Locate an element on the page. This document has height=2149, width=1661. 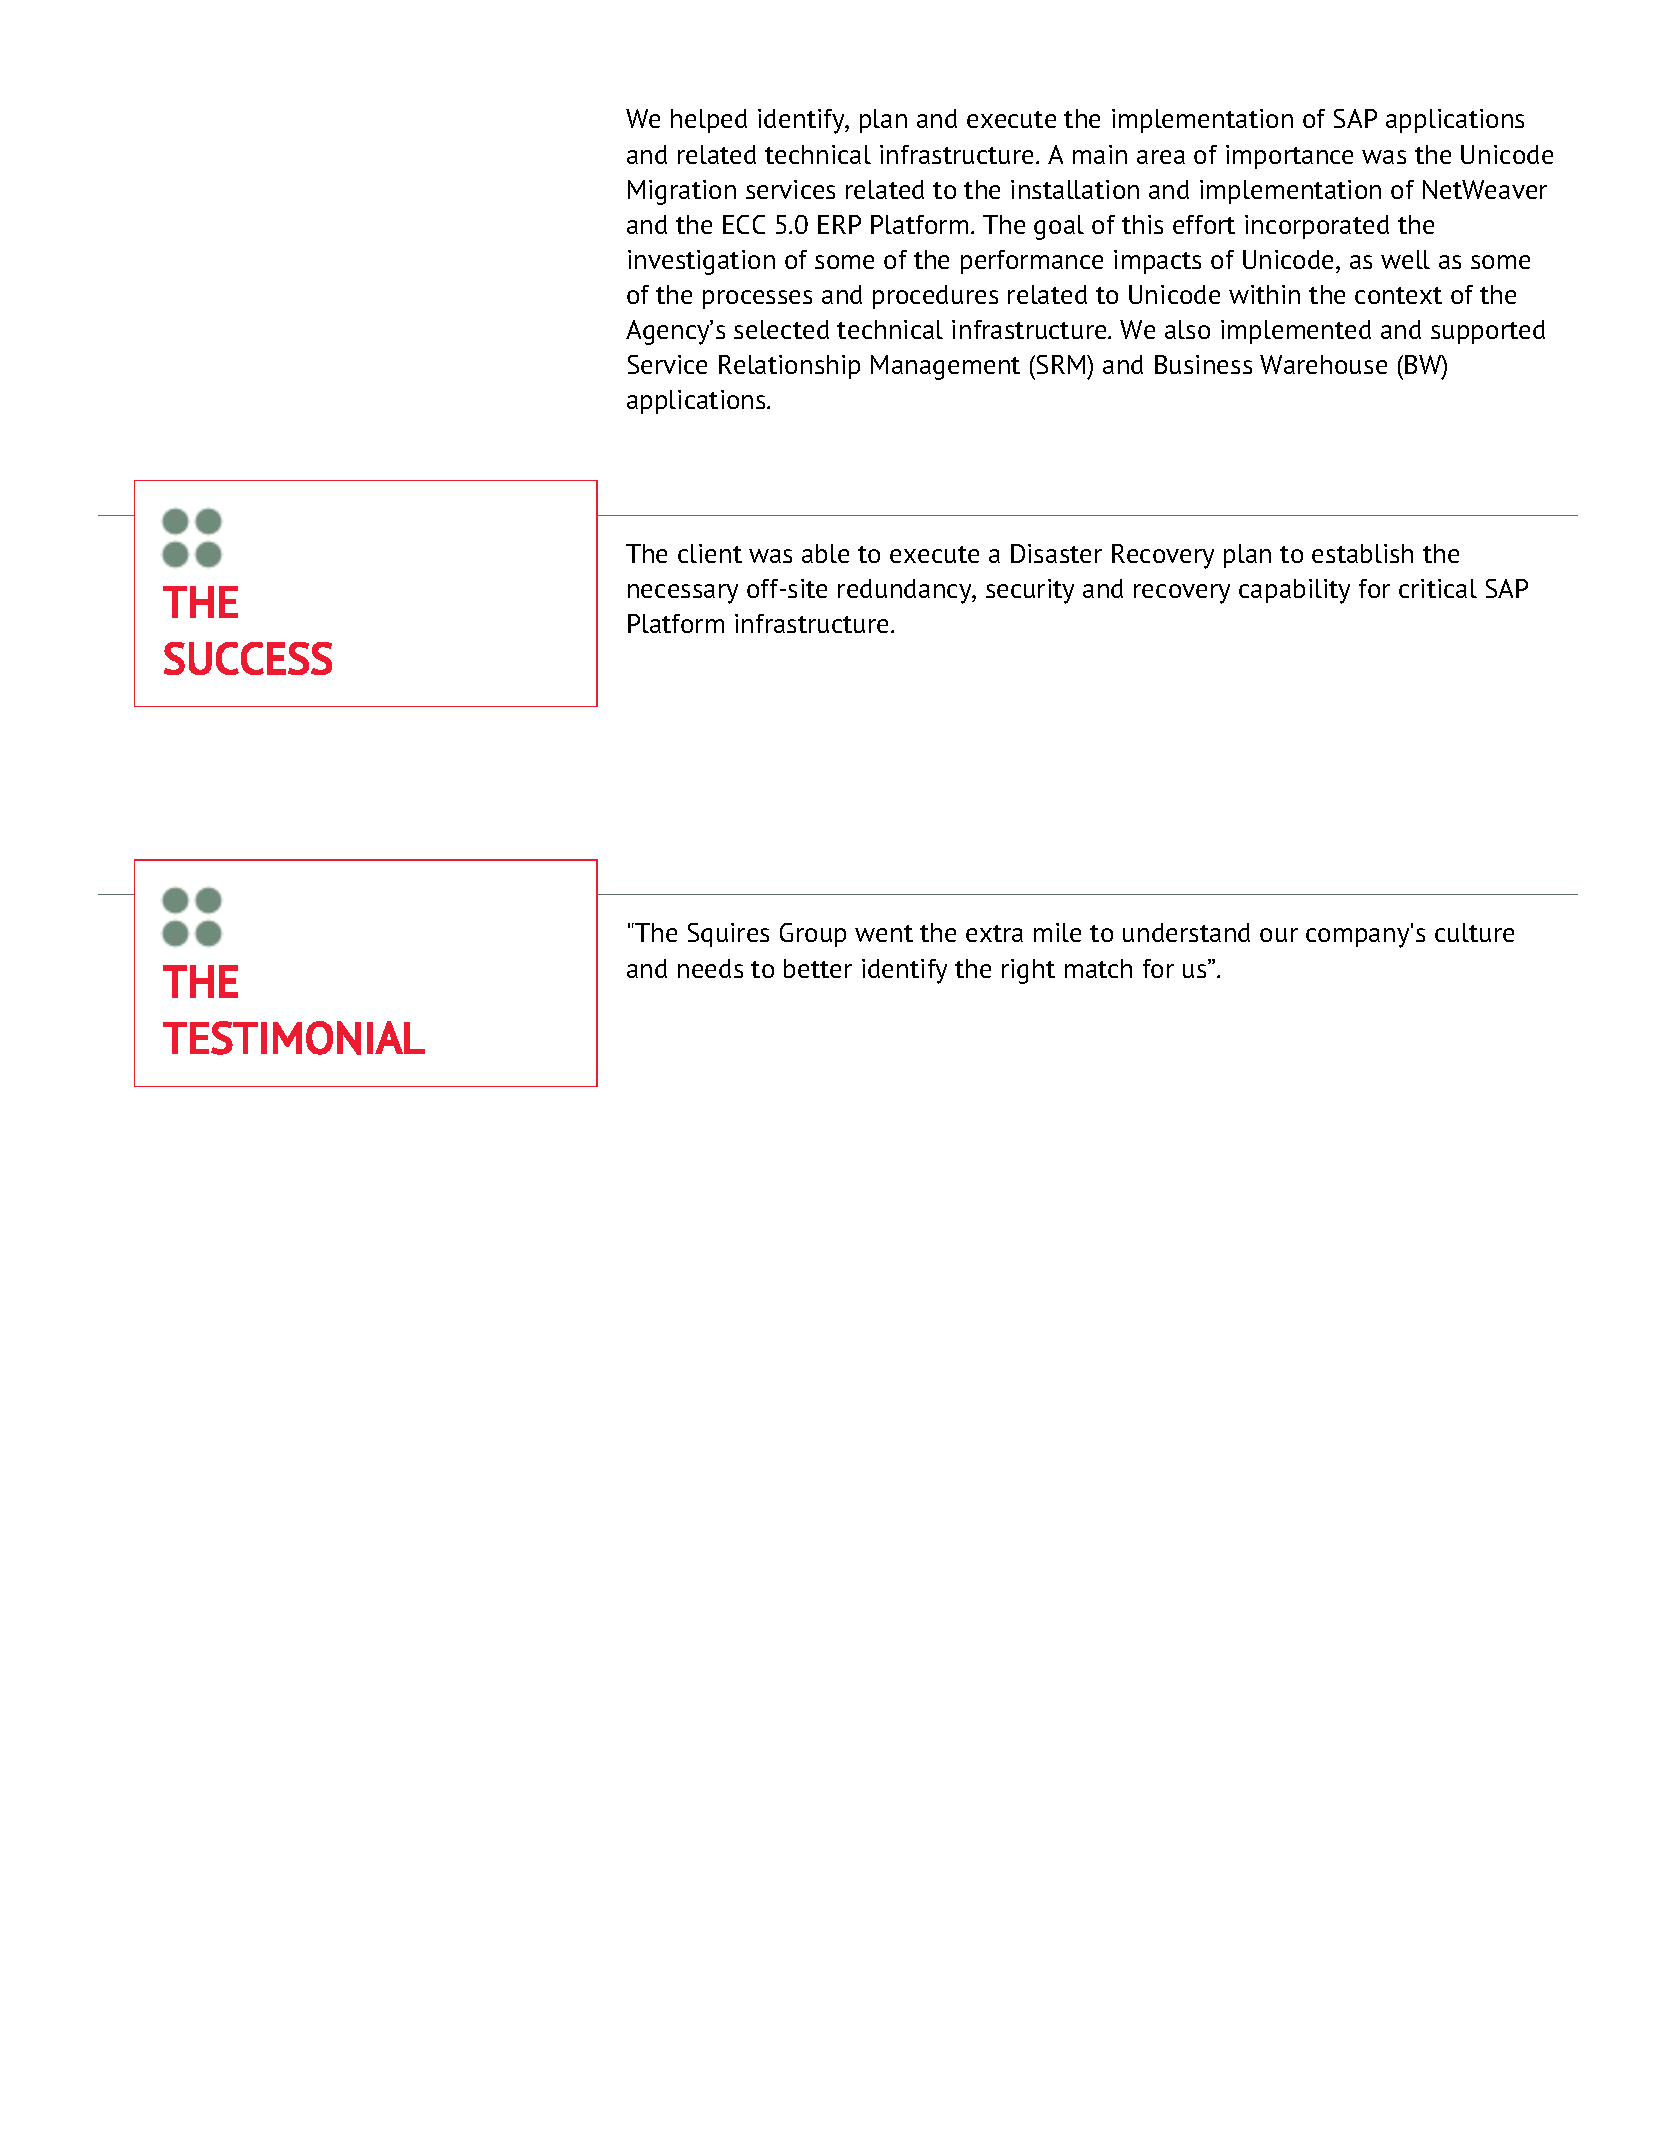
capability is located at coordinates (1294, 591).
